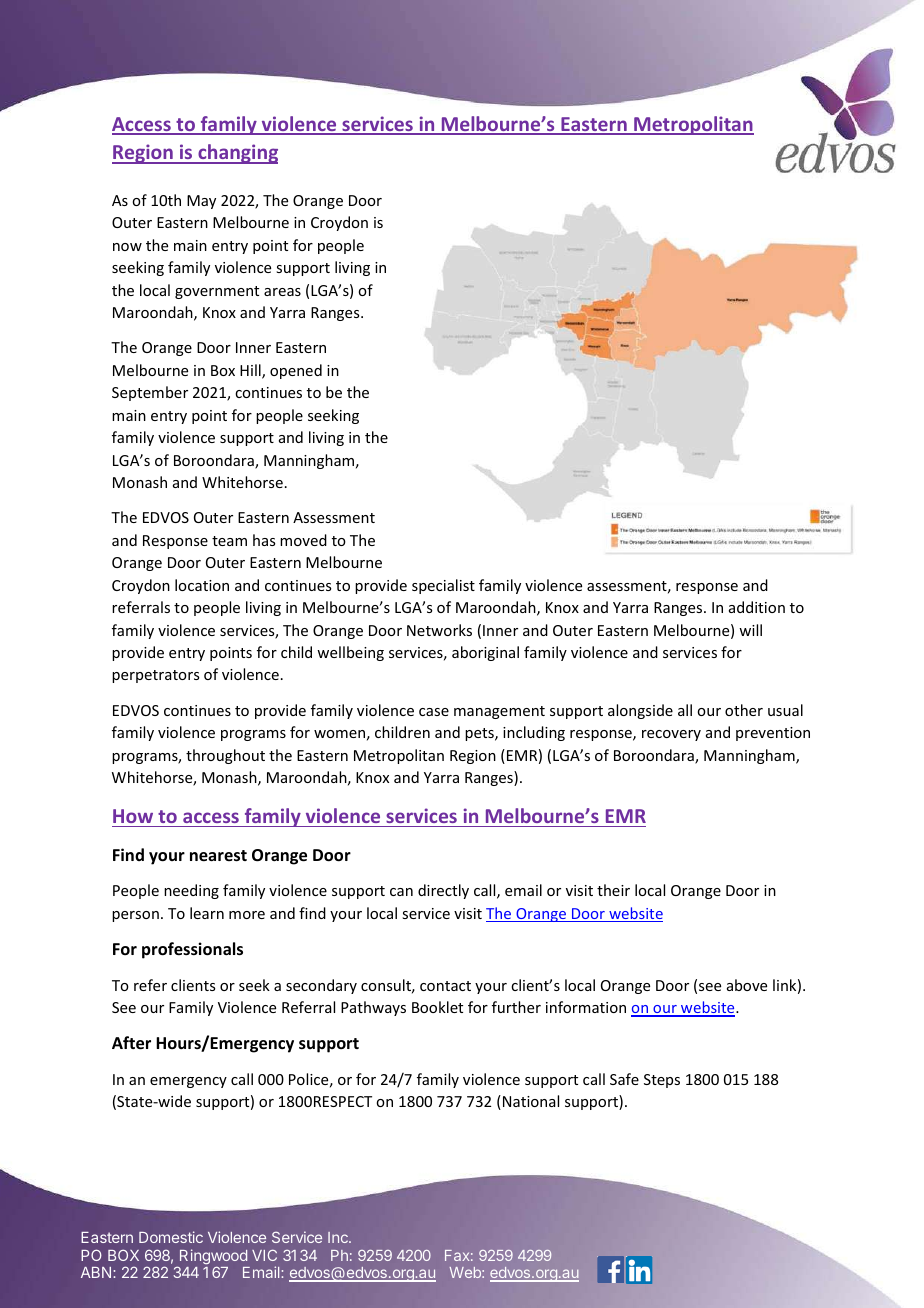 This document has height=1308, width=924. I want to click on their, so click(613, 890).
